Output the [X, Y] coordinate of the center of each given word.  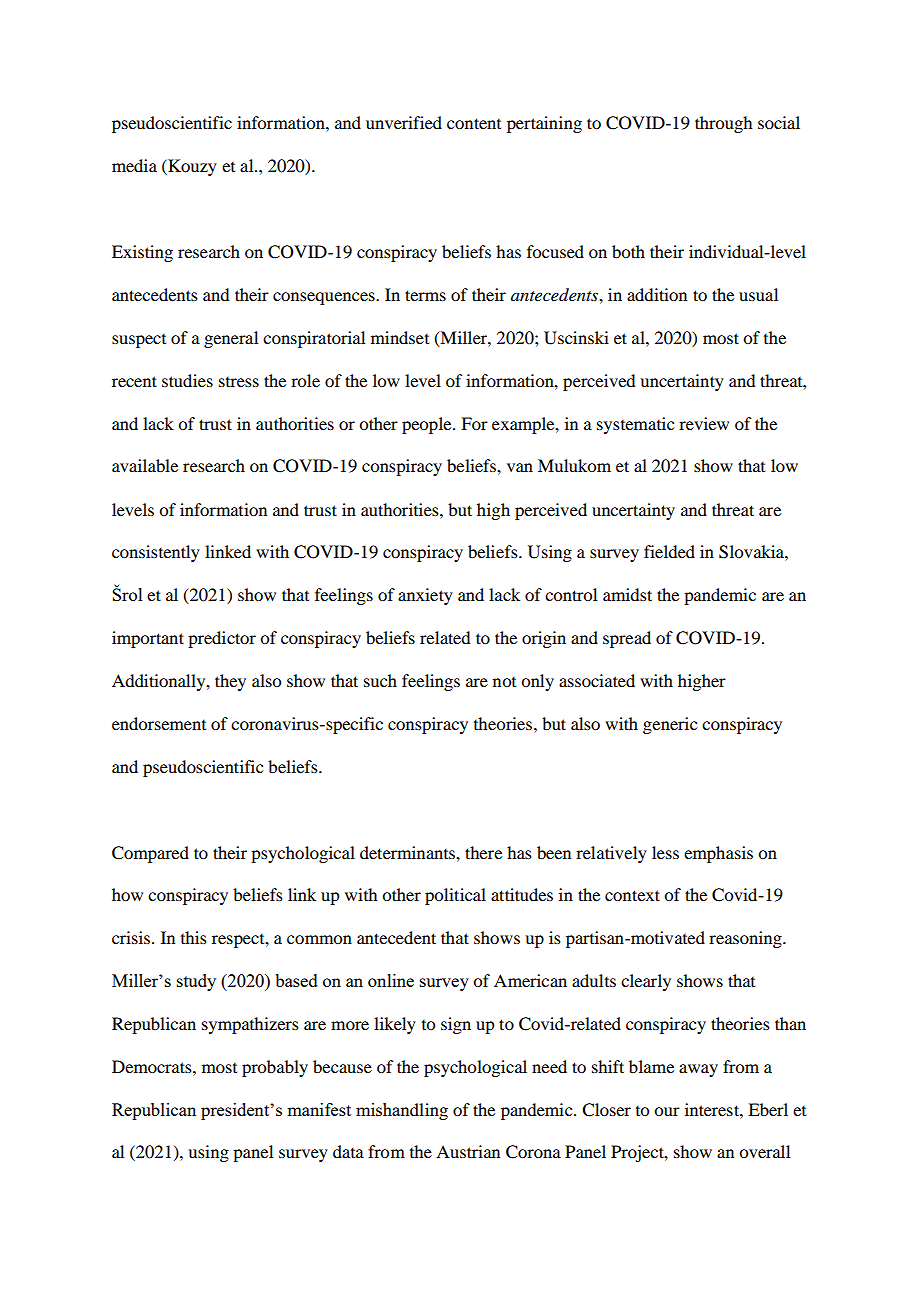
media [134, 165]
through [723, 124]
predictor [222, 639]
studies [187, 380]
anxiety [425, 596]
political [455, 896]
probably [275, 1068]
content [474, 123]
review [704, 423]
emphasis [718, 854]
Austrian [468, 1151]
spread [627, 639]
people [428, 425]
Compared [150, 854]
